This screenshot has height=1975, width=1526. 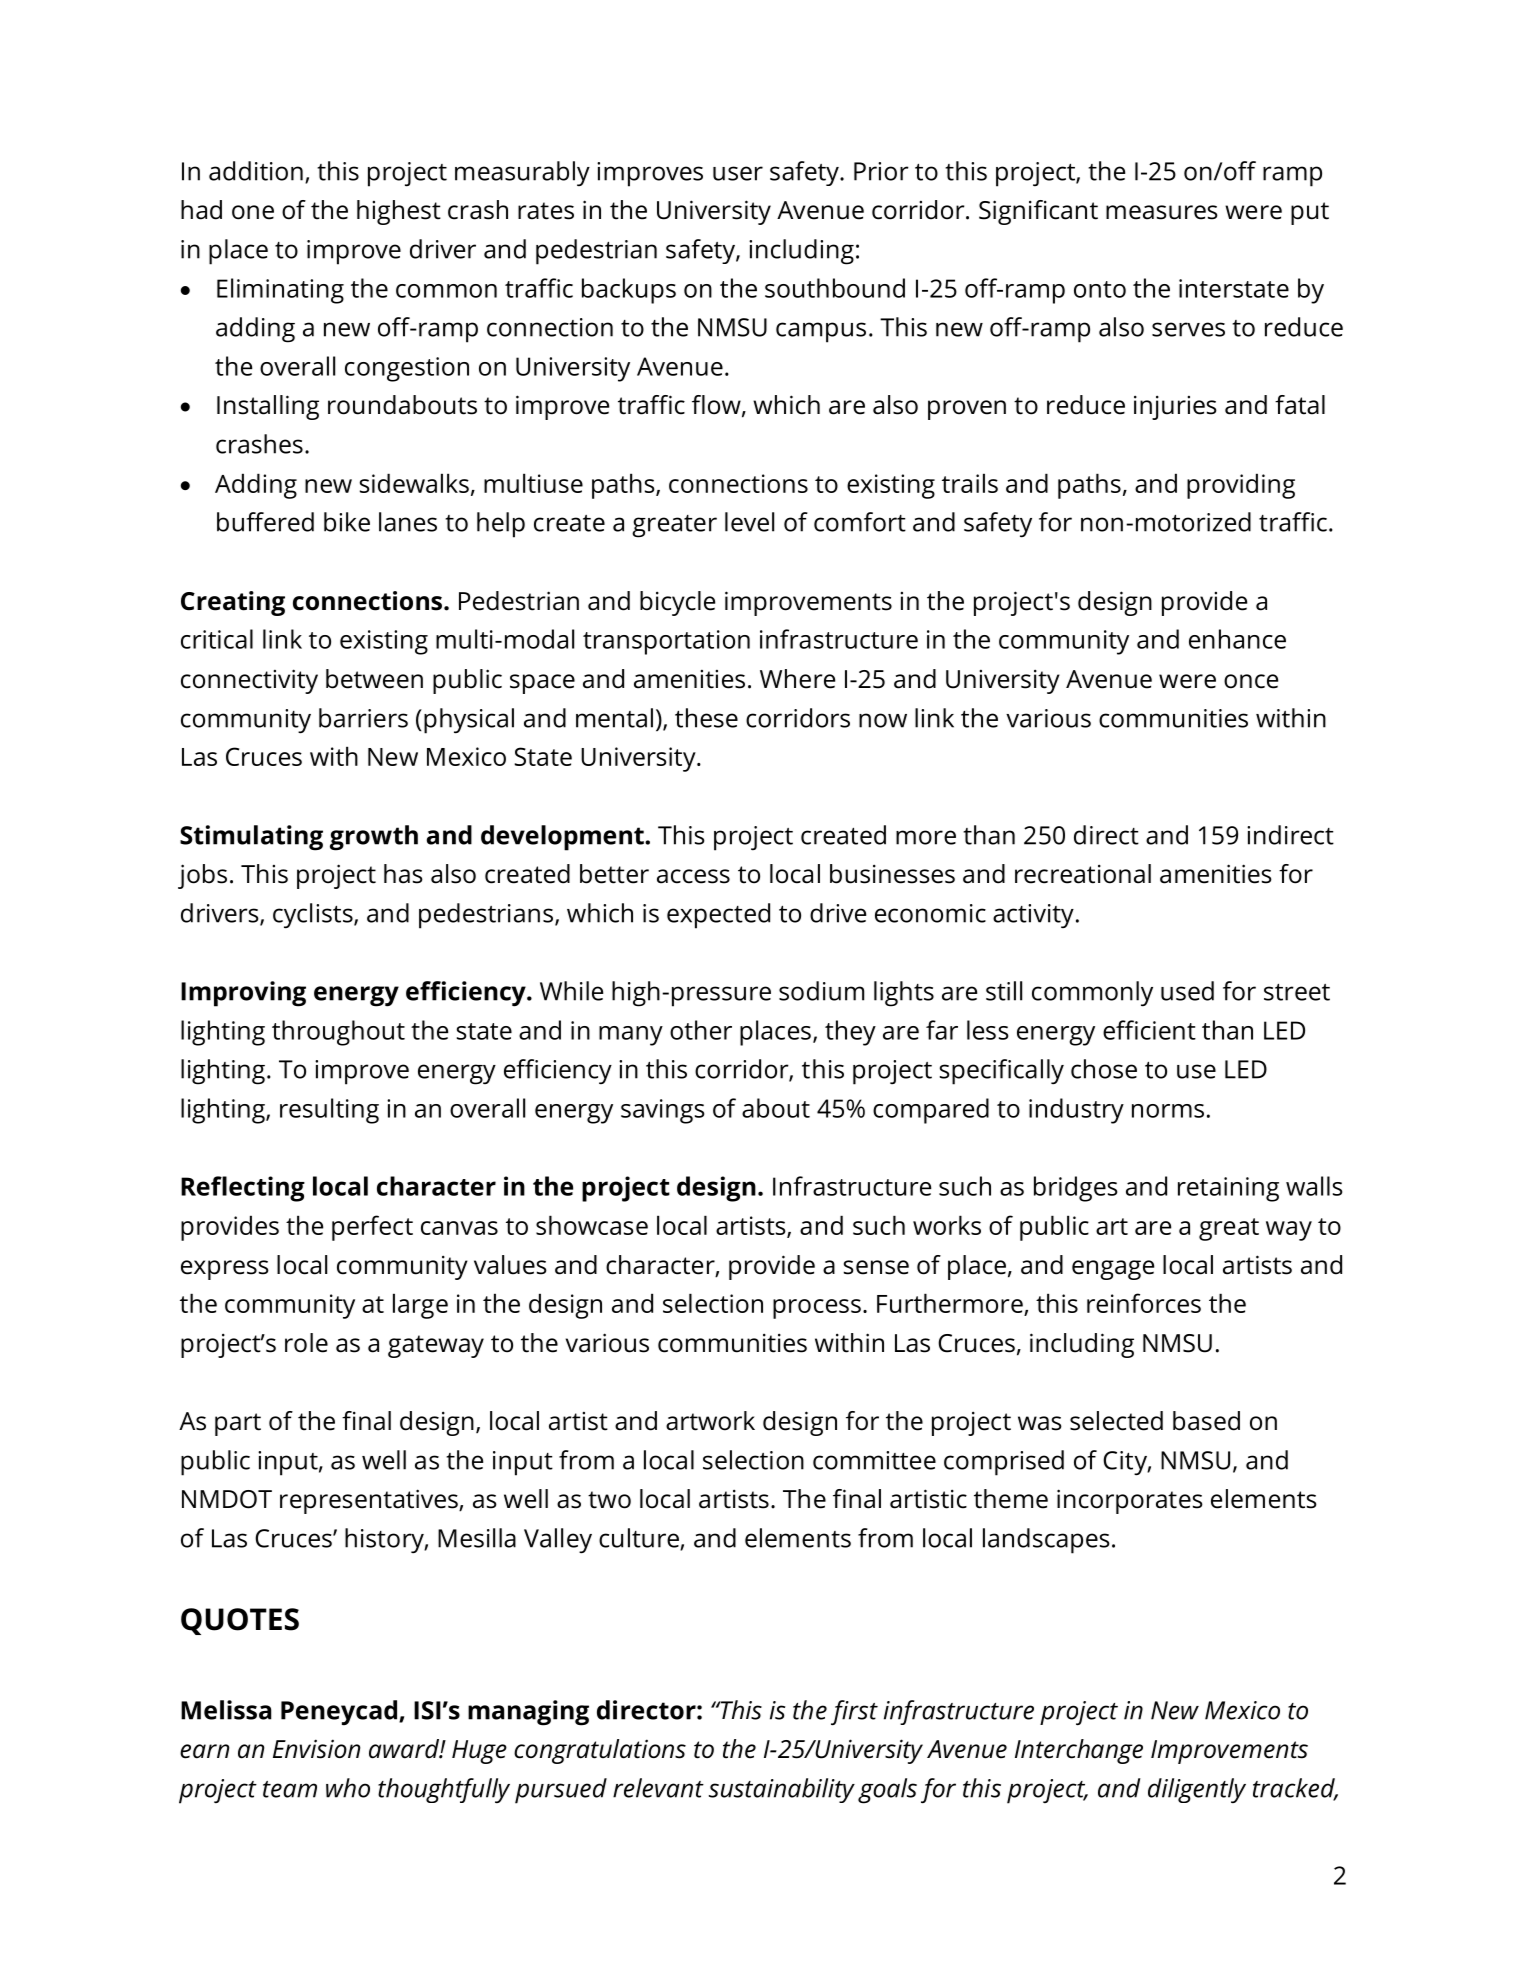 What do you see at coordinates (316, 1749) in the screenshot?
I see `Envision` at bounding box center [316, 1749].
